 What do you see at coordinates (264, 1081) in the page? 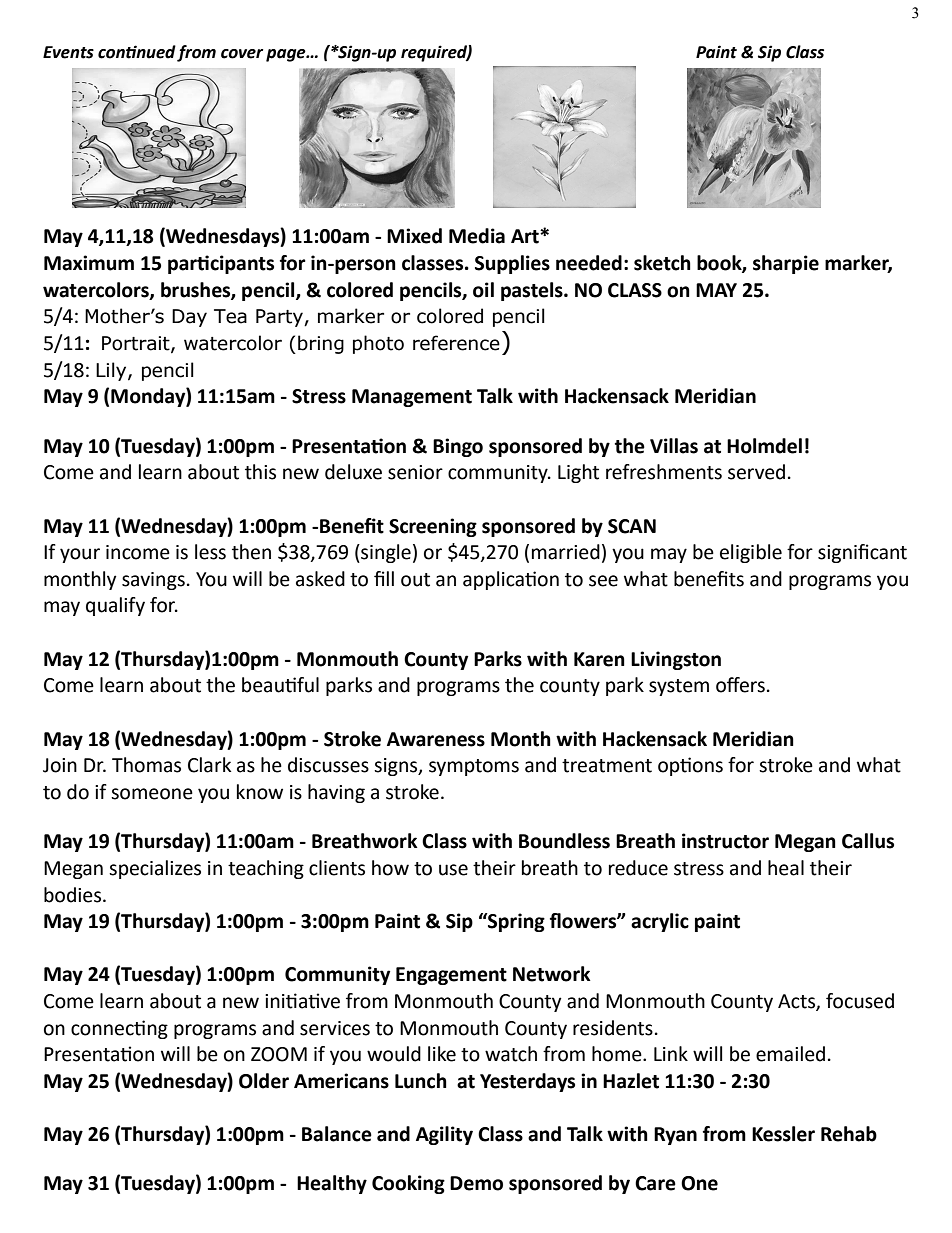
I see `Older` at bounding box center [264, 1081].
